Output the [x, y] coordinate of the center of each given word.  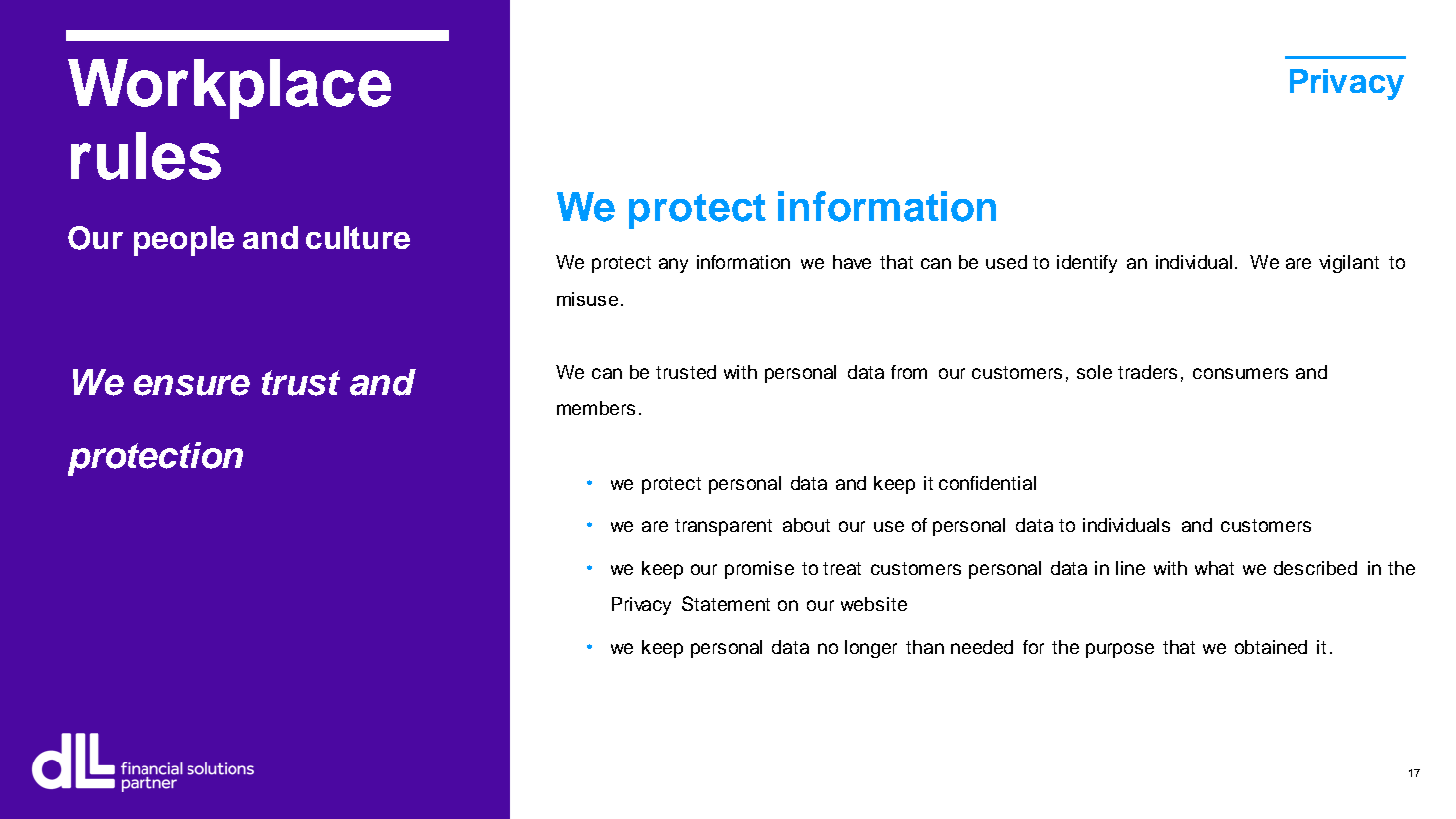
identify [1087, 264]
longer [871, 649]
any [673, 265]
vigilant [1349, 264]
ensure [192, 385]
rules [146, 156]
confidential [987, 483]
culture [358, 237]
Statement [726, 603]
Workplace [229, 89]
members [596, 408]
